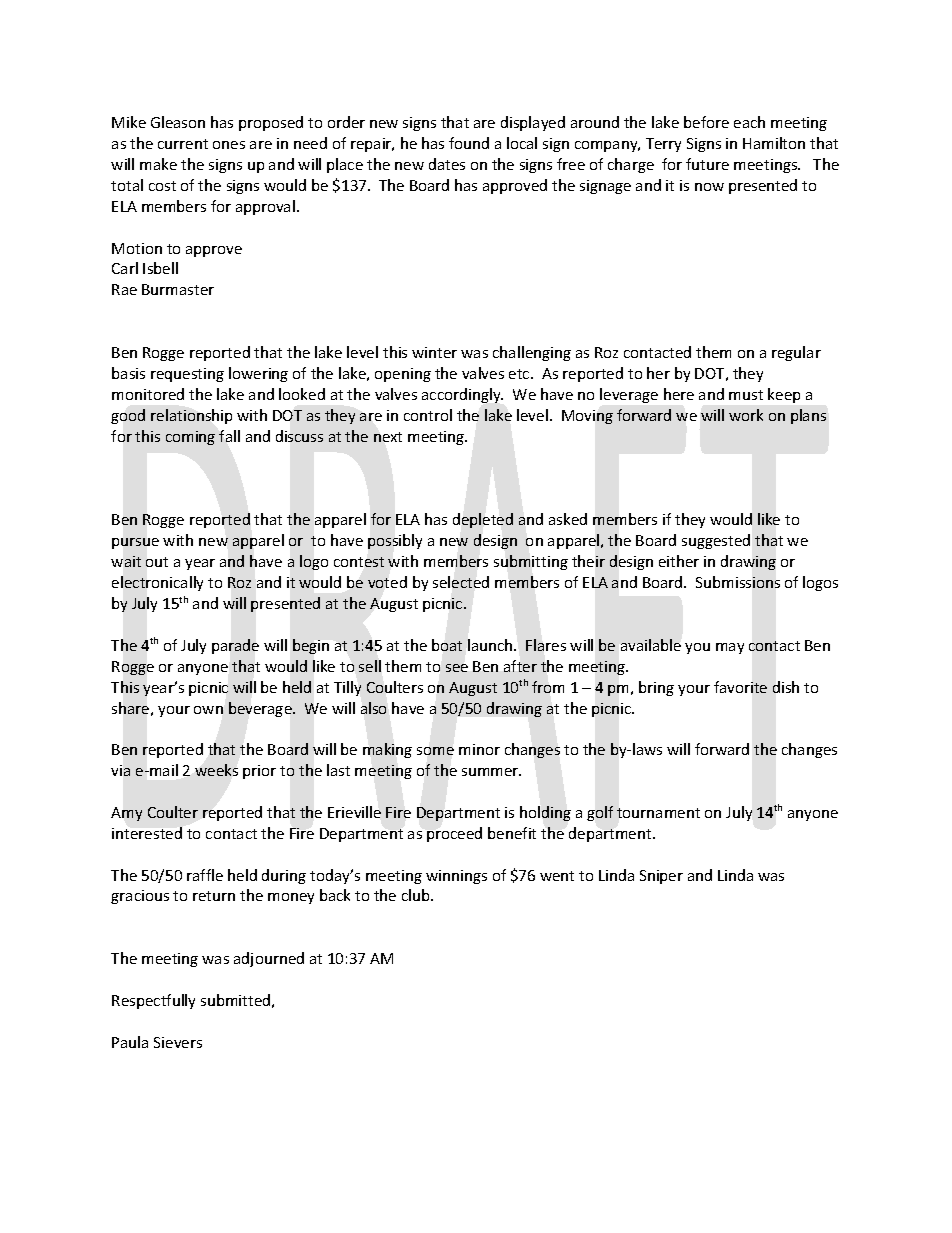 This document has width=952, height=1233. I want to click on future, so click(707, 164).
